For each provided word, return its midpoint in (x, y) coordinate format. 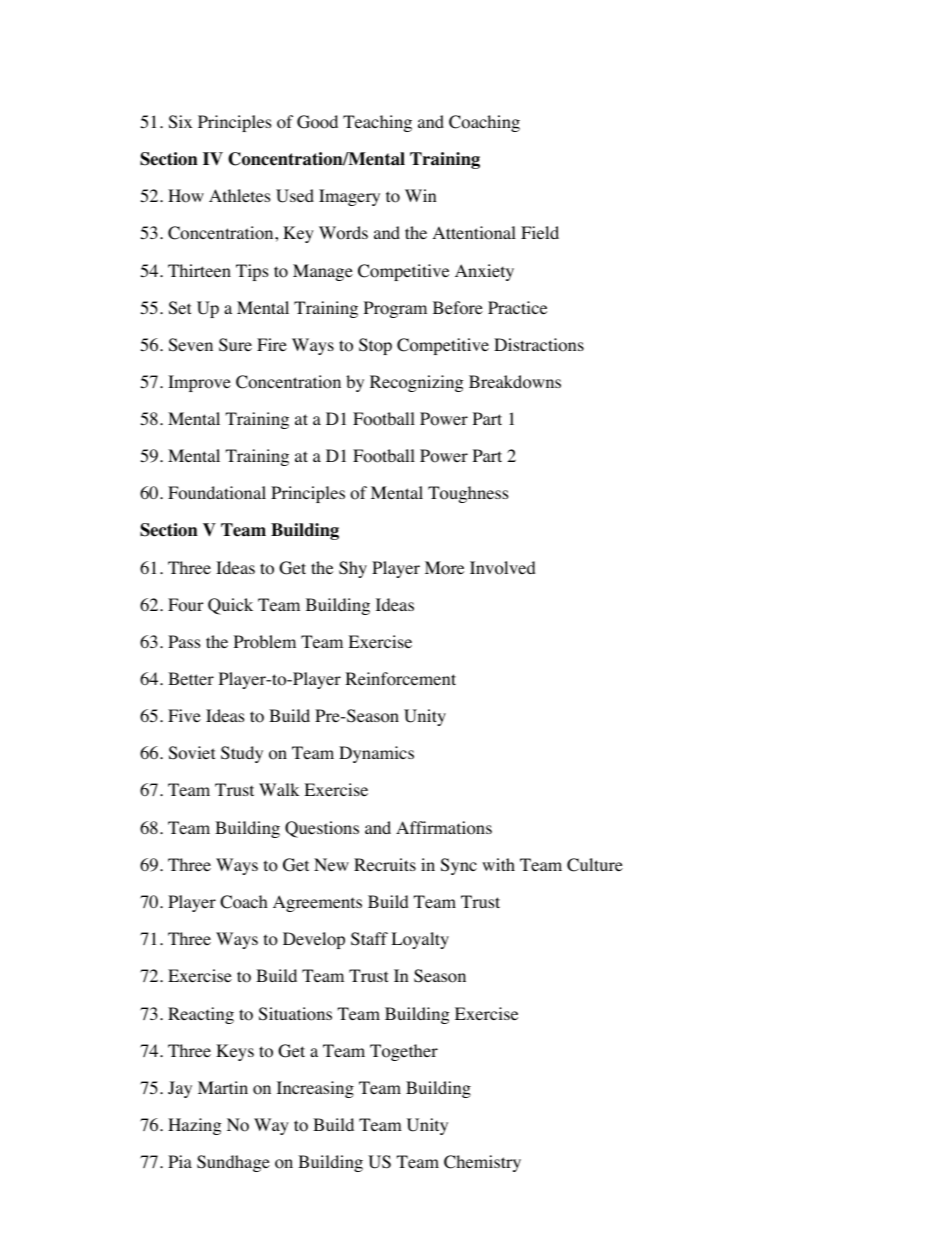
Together (404, 1052)
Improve (199, 383)
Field (540, 232)
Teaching (377, 123)
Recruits (385, 864)
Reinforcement (400, 679)
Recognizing (417, 383)
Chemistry (482, 1163)
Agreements (317, 903)
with (498, 864)
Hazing (195, 1126)
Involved (503, 568)
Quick (230, 606)
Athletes (240, 195)
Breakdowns (515, 382)
